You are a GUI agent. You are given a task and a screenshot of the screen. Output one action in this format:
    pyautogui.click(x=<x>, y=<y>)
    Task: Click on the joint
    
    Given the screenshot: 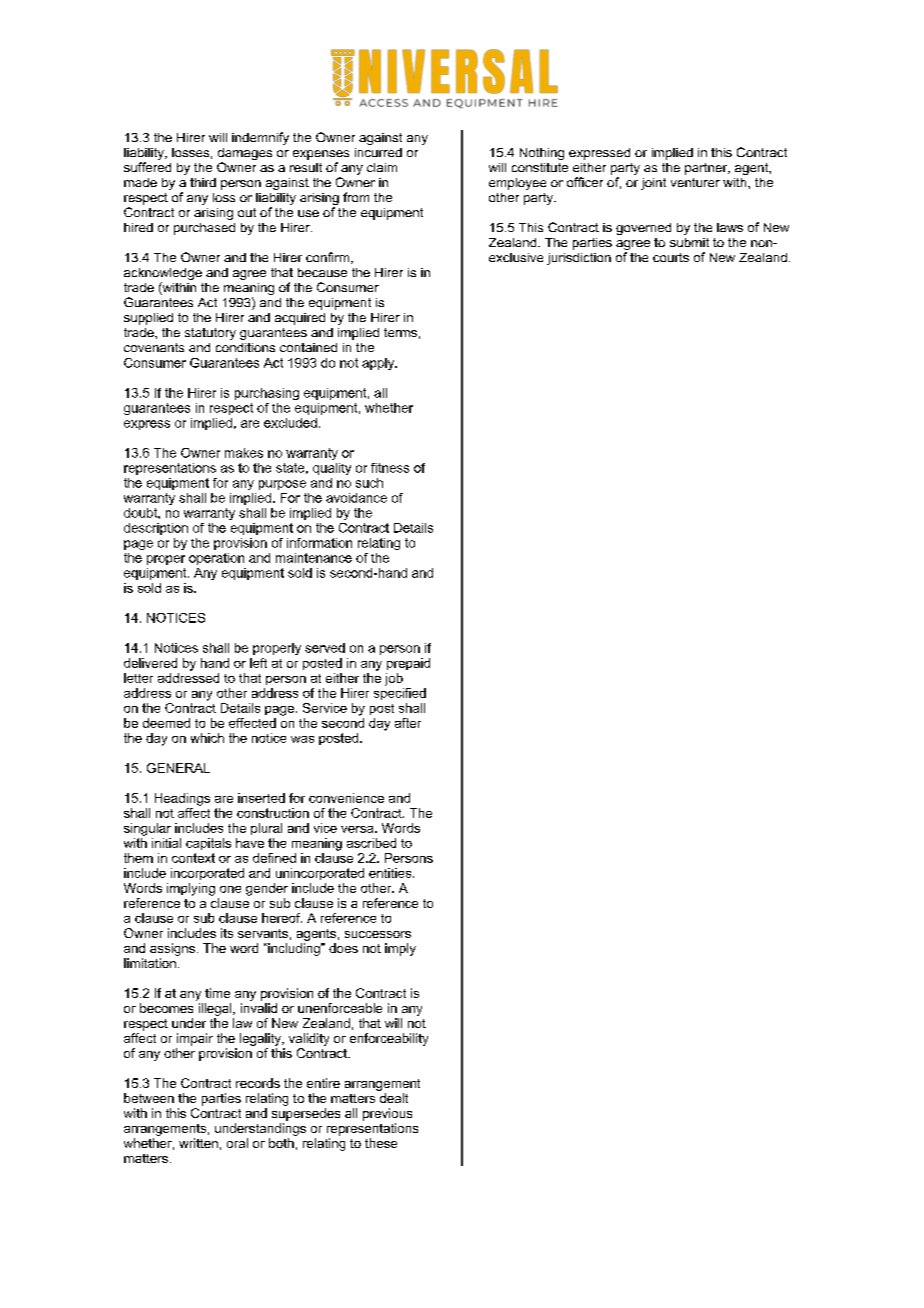 What is the action you would take?
    pyautogui.click(x=653, y=184)
